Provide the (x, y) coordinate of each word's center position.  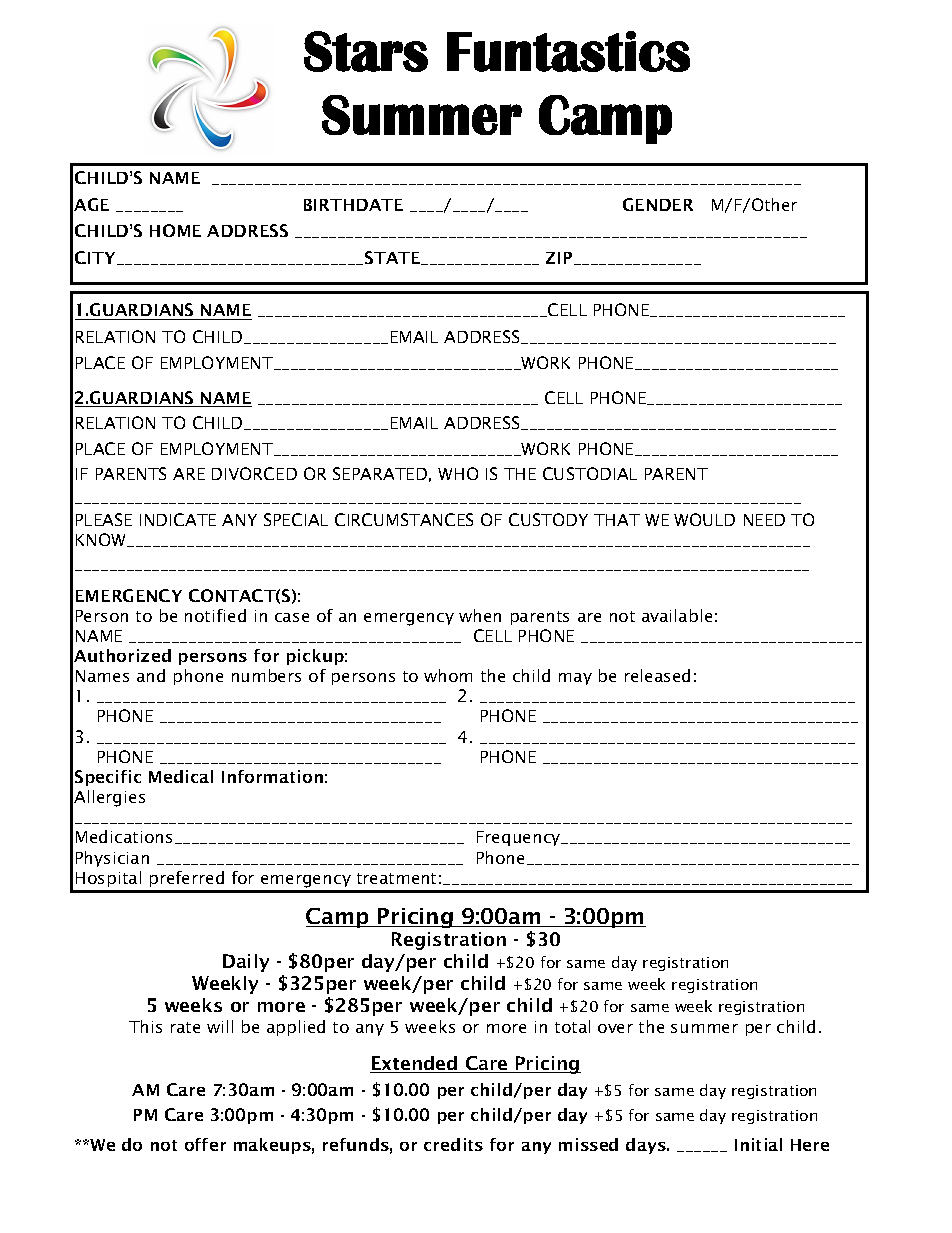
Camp (338, 918)
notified (215, 615)
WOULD (704, 519)
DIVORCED (254, 473)
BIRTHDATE (353, 205)
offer (205, 1144)
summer (704, 1028)
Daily (246, 963)
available (677, 615)
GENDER (658, 204)
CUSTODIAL (590, 473)
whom (448, 675)
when (480, 615)
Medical (181, 776)
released (657, 675)
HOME (175, 230)
